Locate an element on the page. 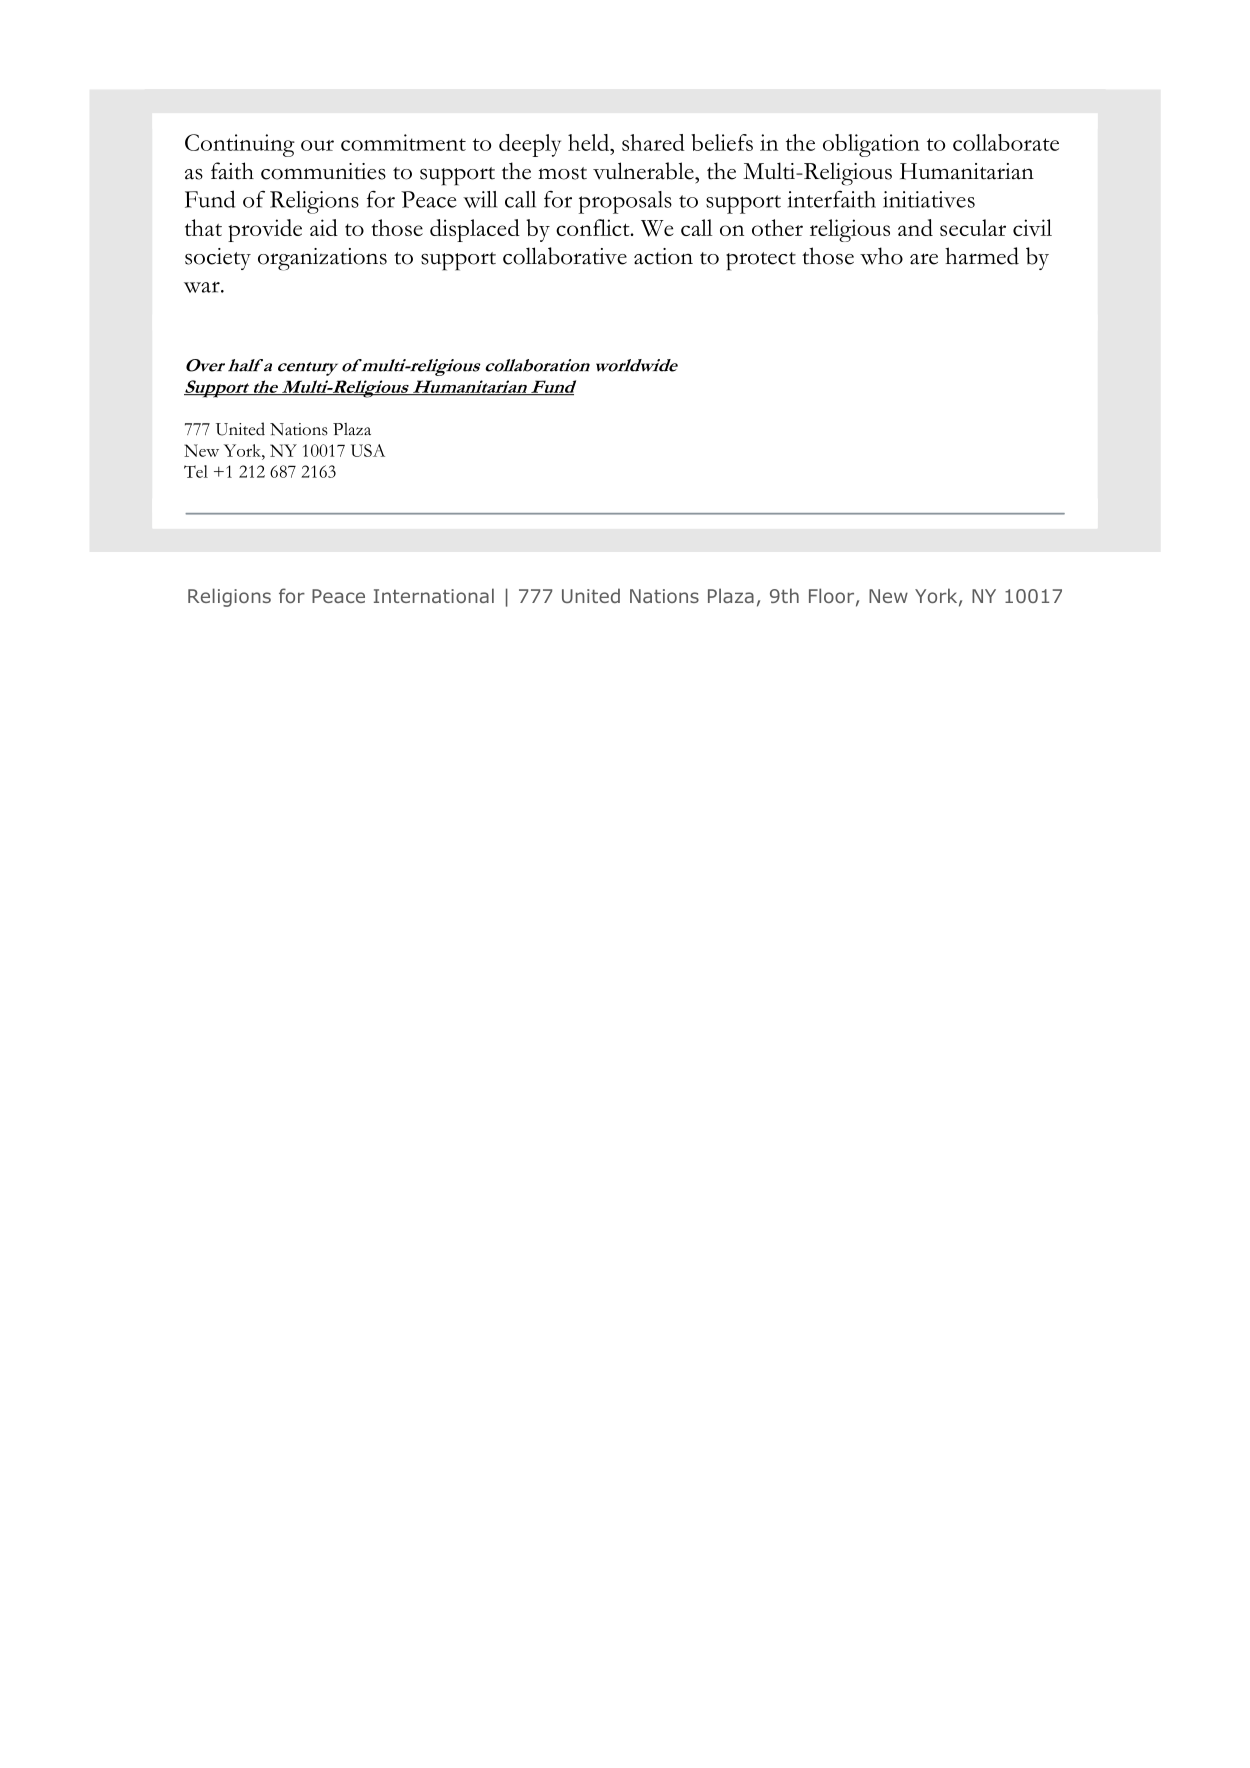  held is located at coordinates (590, 142).
